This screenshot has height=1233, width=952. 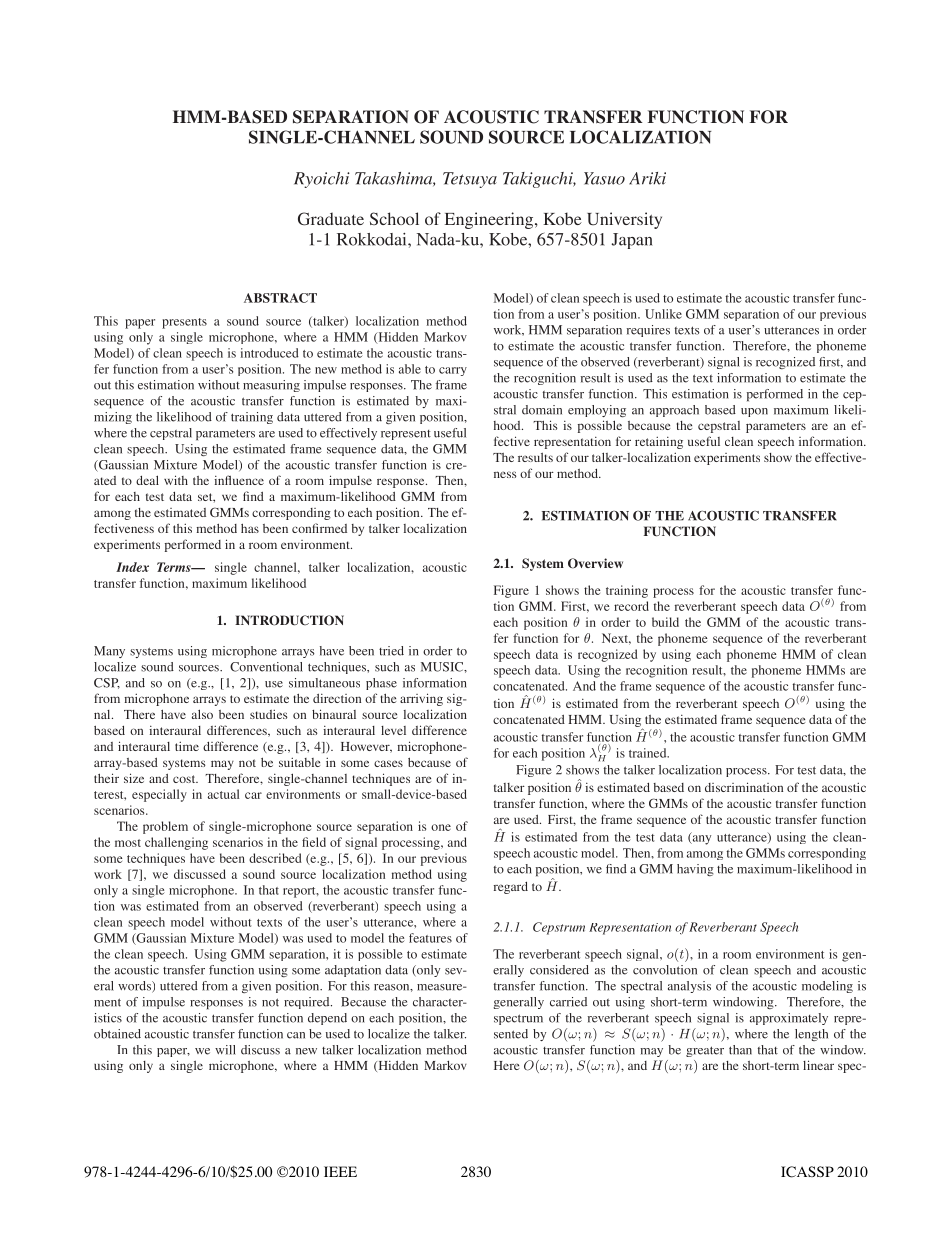 I want to click on arriving, so click(x=421, y=699).
